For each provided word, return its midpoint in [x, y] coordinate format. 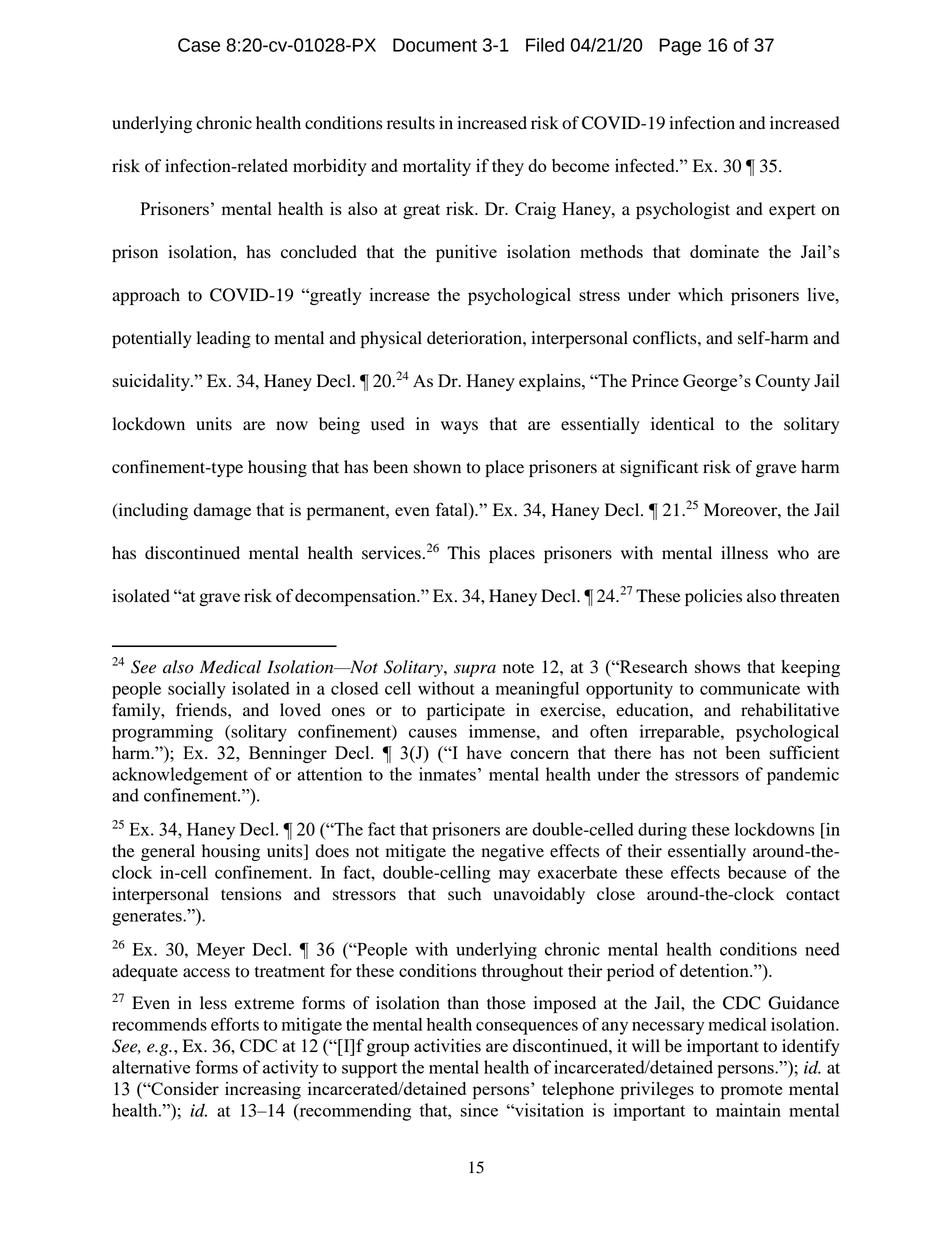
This [463, 553]
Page [680, 47]
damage [222, 511]
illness [744, 553]
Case [199, 45]
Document [435, 45]
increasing [263, 1090]
